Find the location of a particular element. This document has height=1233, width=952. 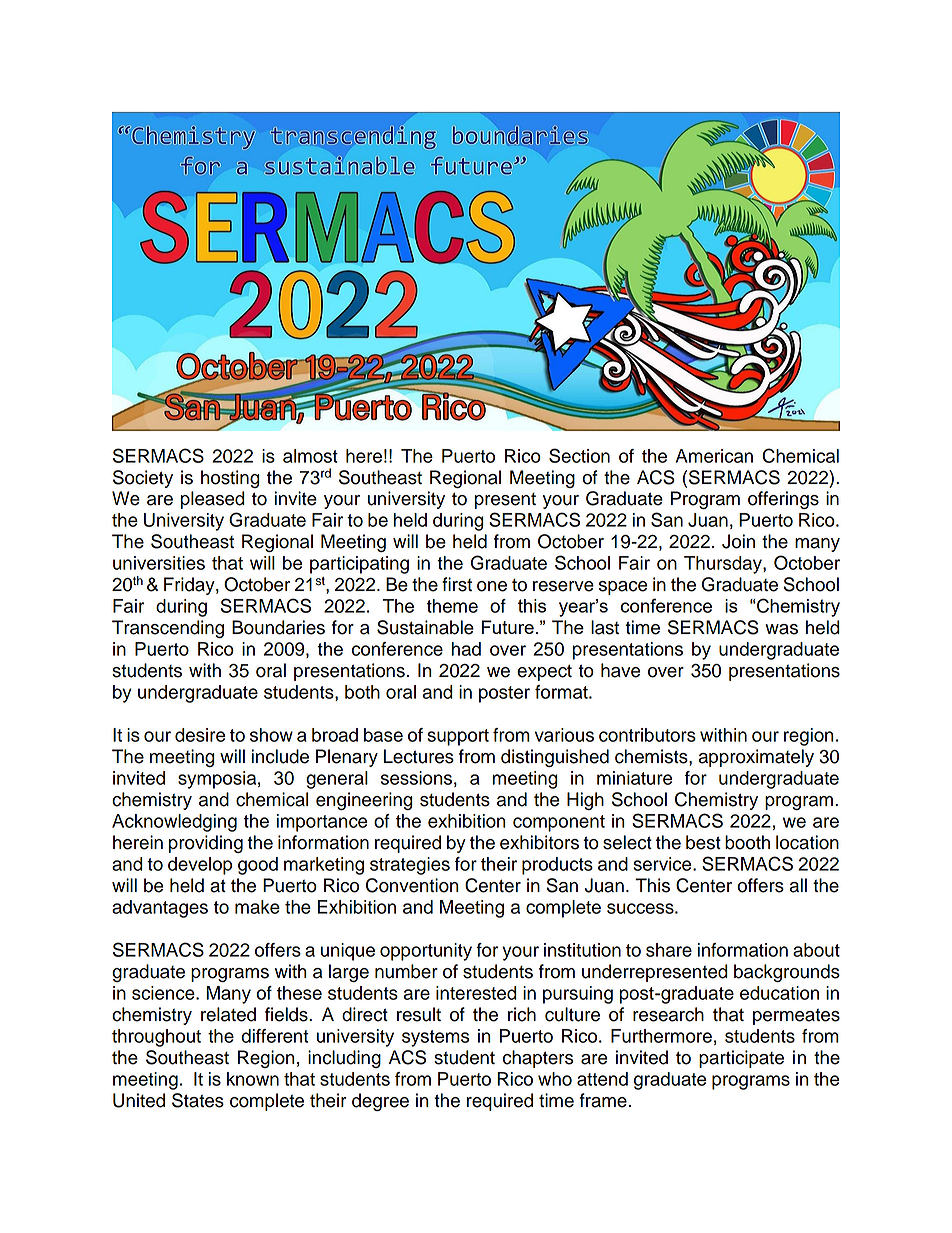

known is located at coordinates (253, 1079).
